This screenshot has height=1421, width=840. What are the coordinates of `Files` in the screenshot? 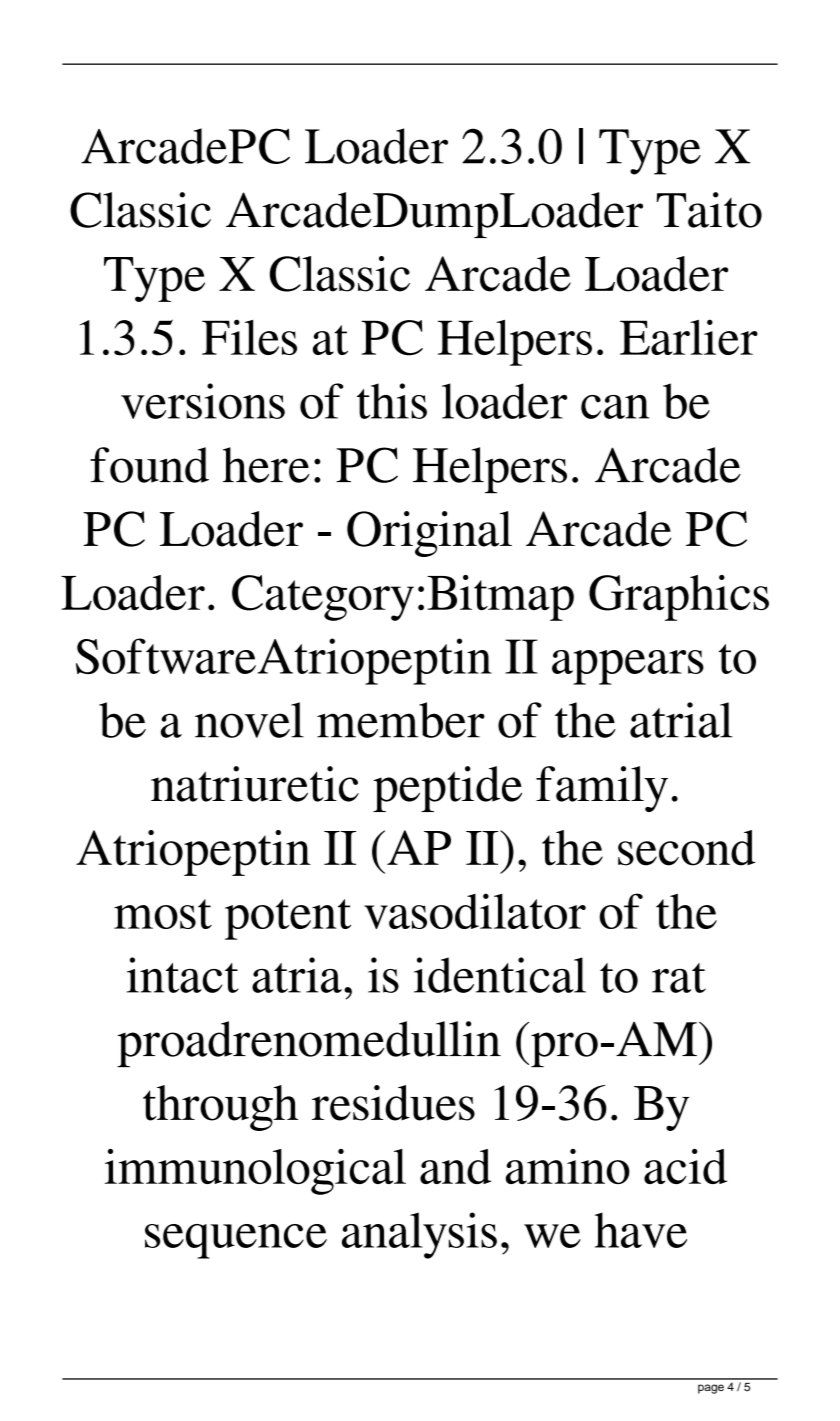 It's located at (249, 337).
